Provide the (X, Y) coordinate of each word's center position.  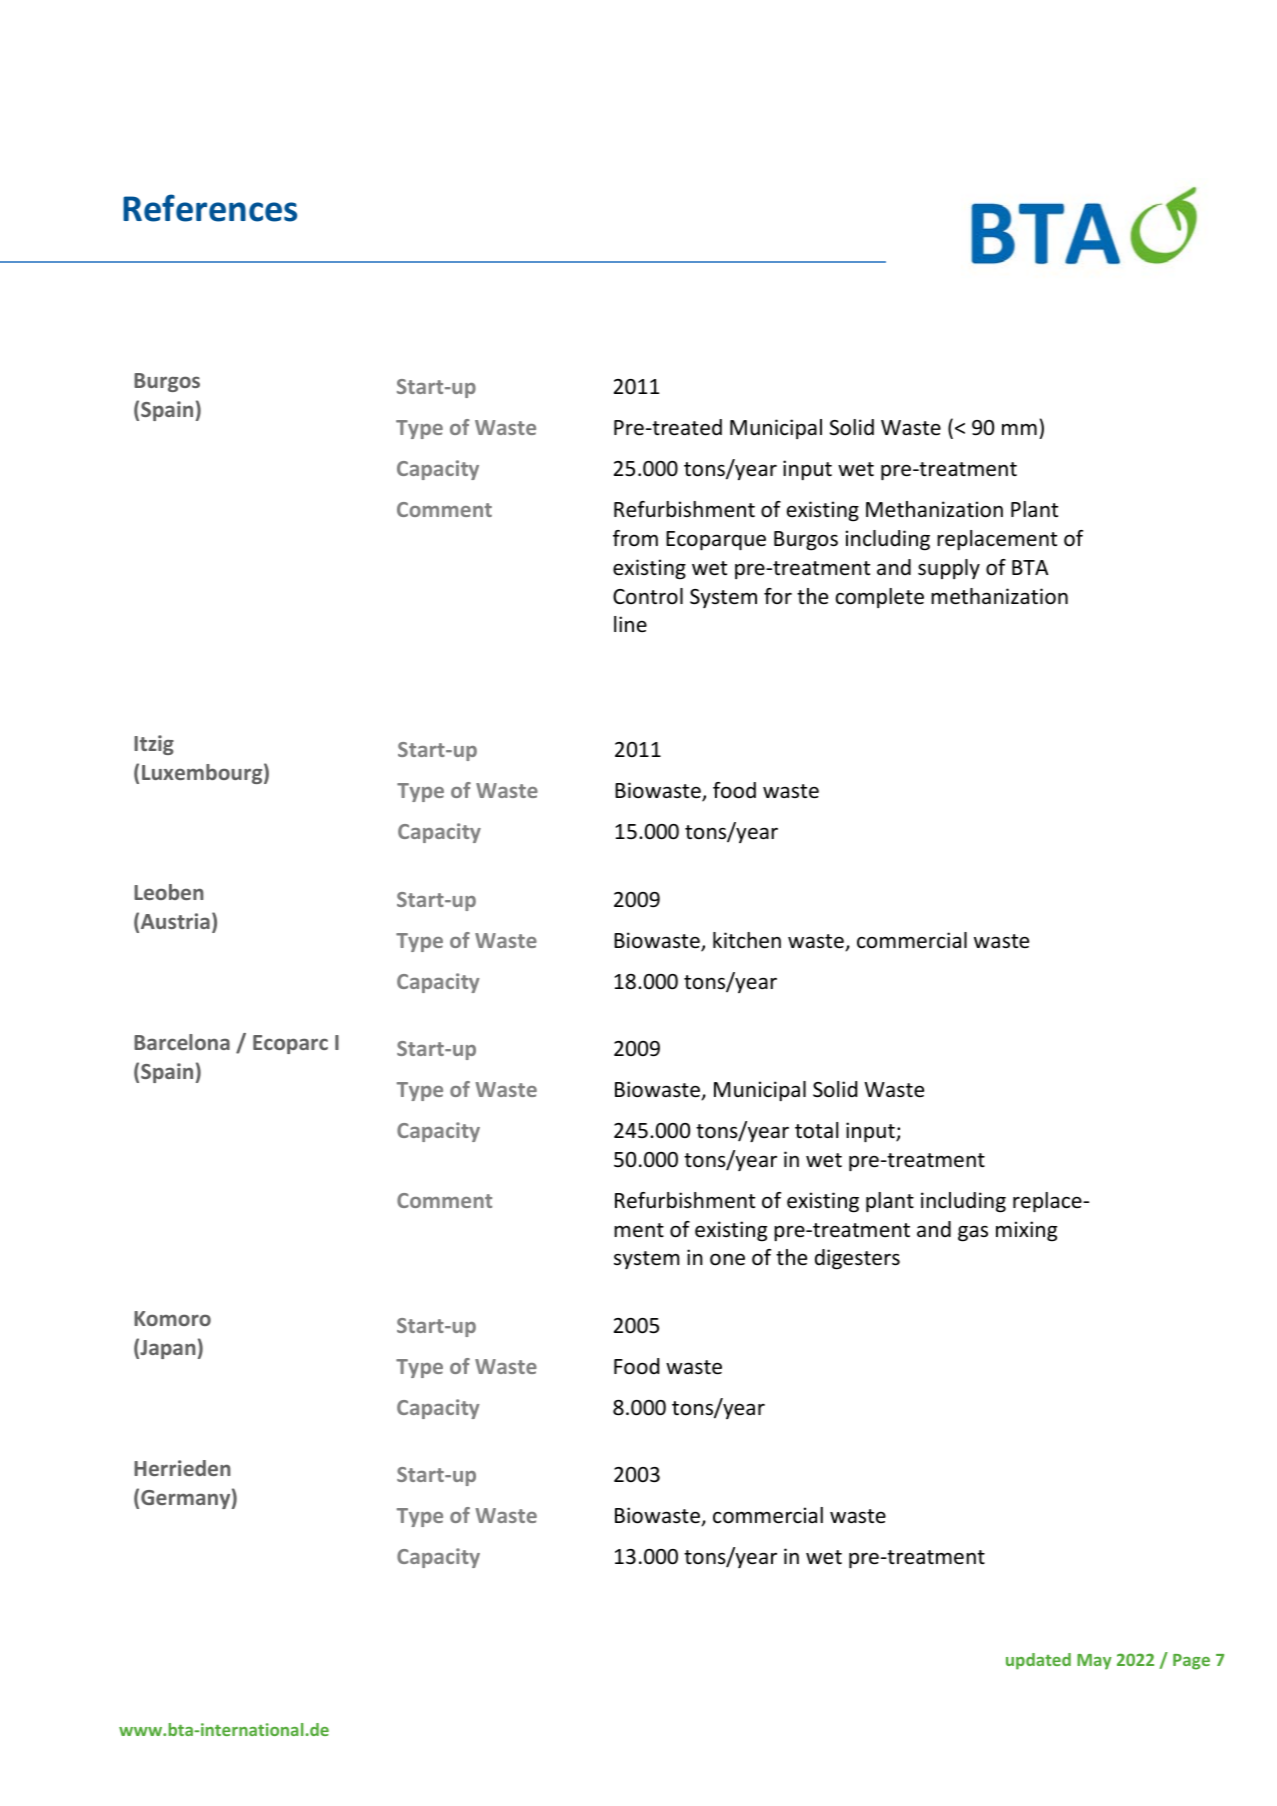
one (727, 1259)
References (210, 208)
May (1094, 1662)
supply (949, 569)
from (635, 538)
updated (1038, 1661)
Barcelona (182, 1042)
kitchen (747, 940)
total (816, 1130)
